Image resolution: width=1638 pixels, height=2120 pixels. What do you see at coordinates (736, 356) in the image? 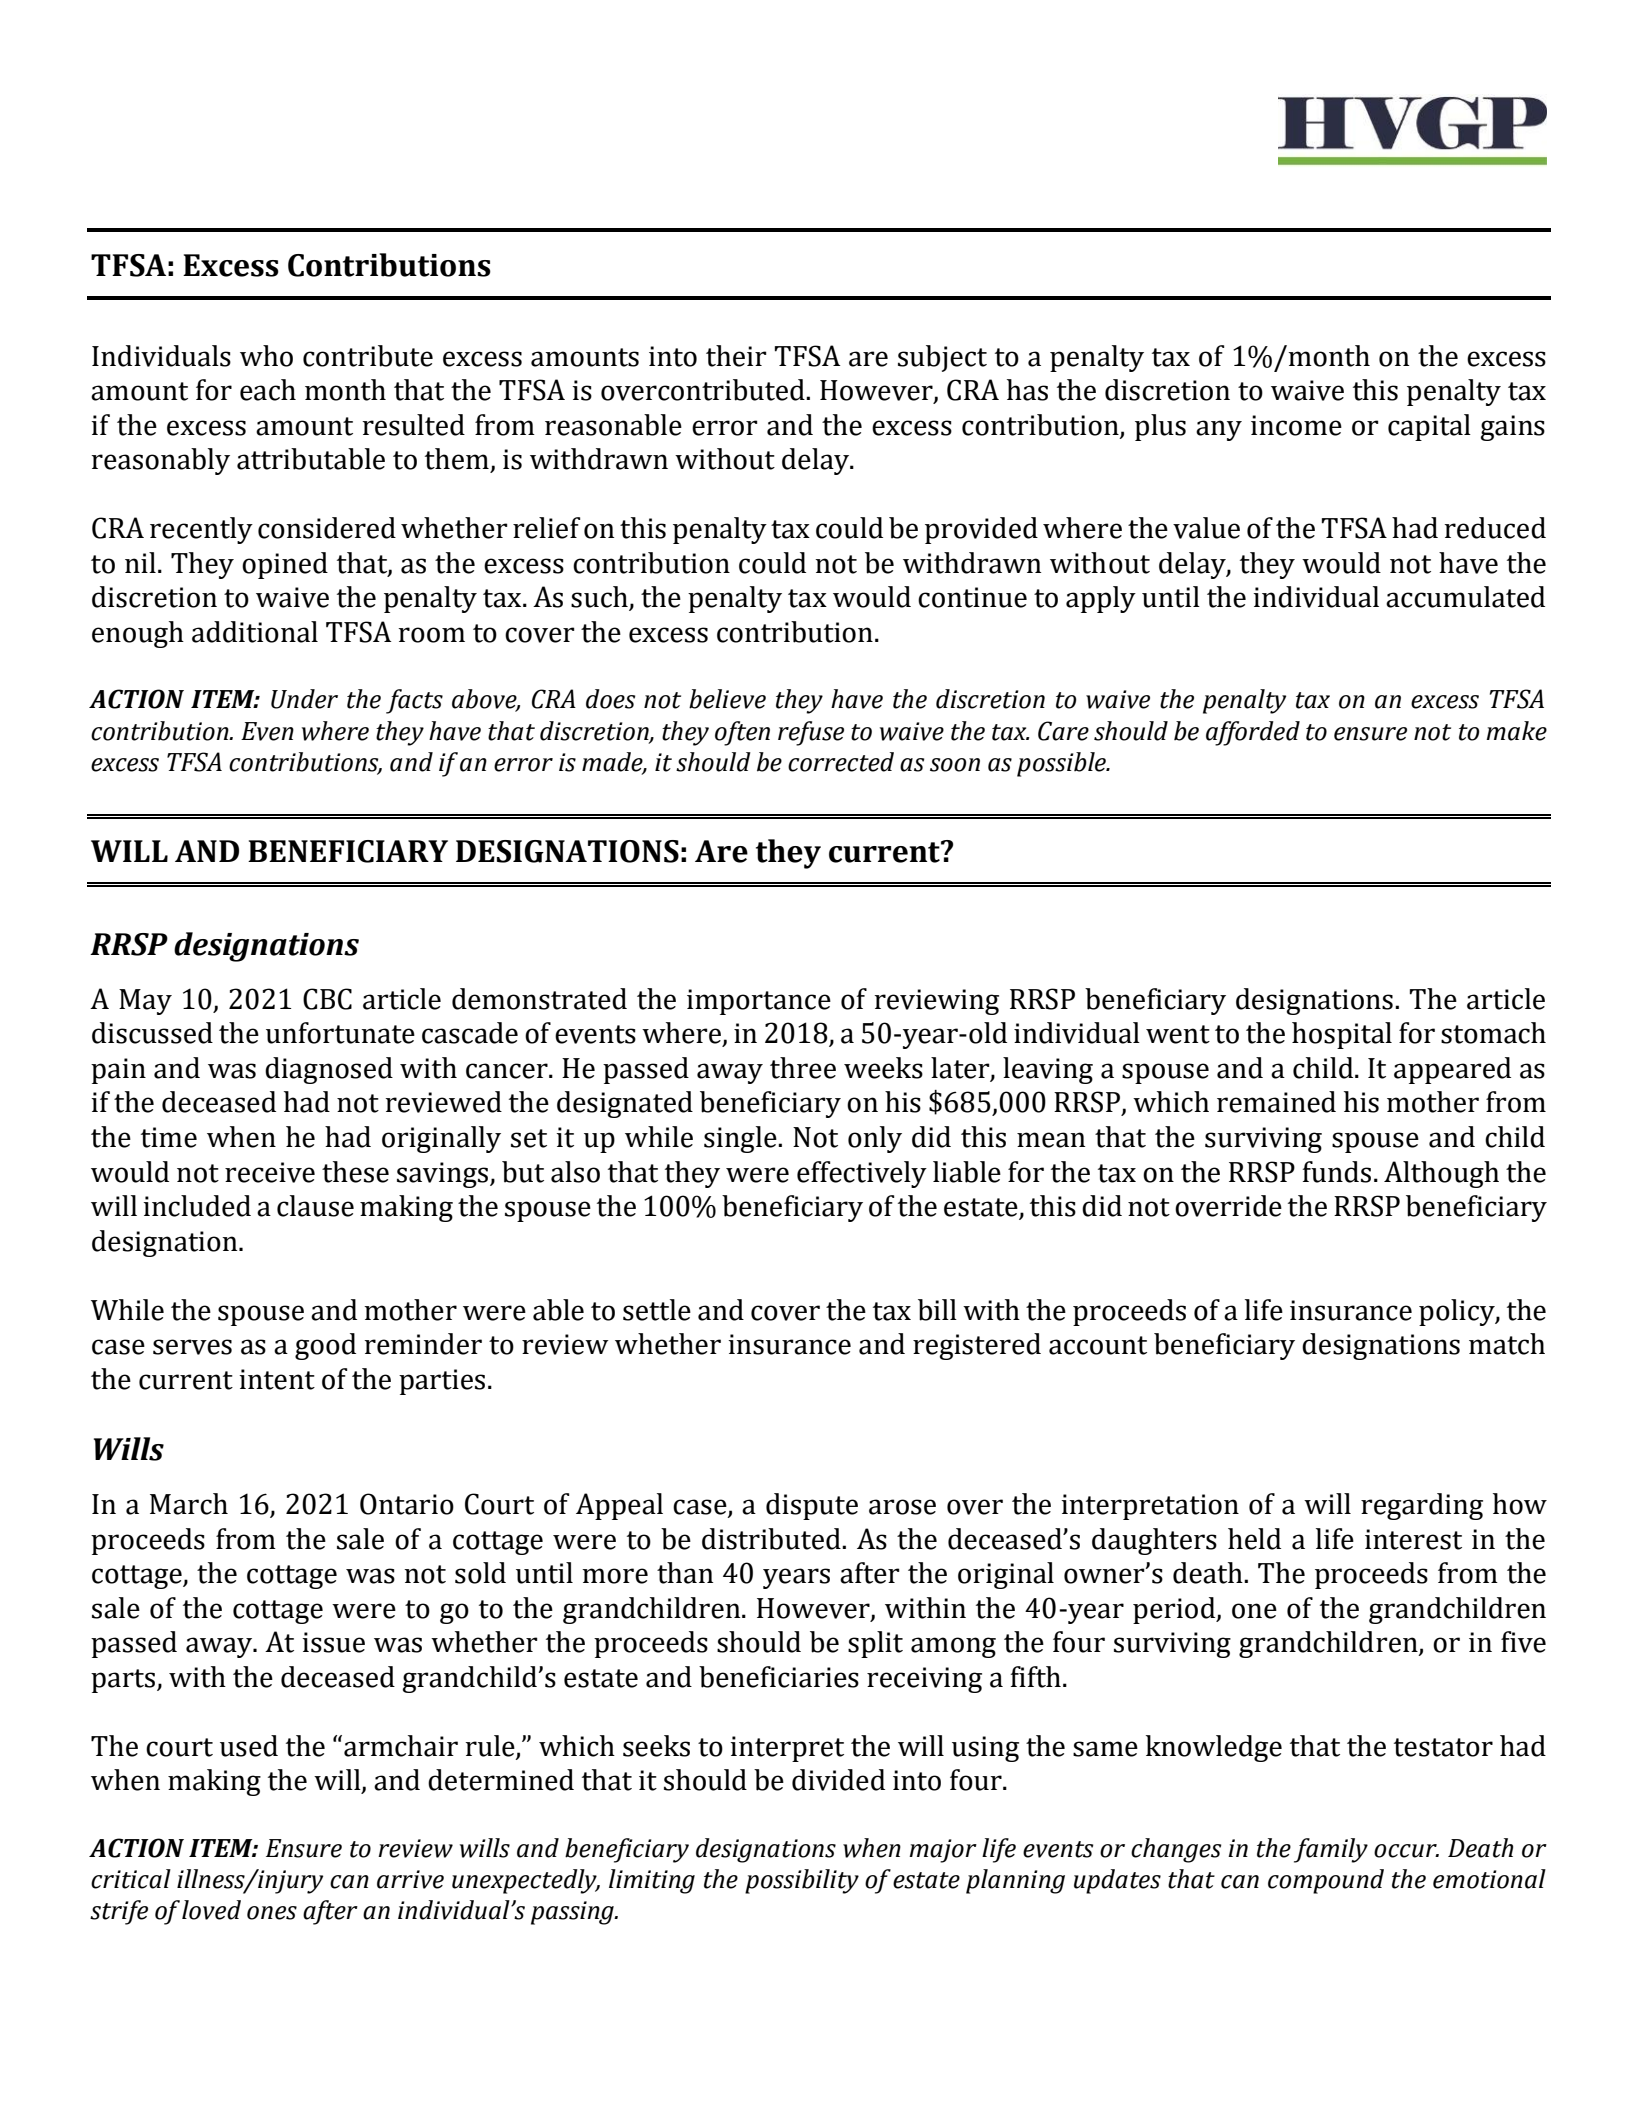
I see `their` at bounding box center [736, 356].
